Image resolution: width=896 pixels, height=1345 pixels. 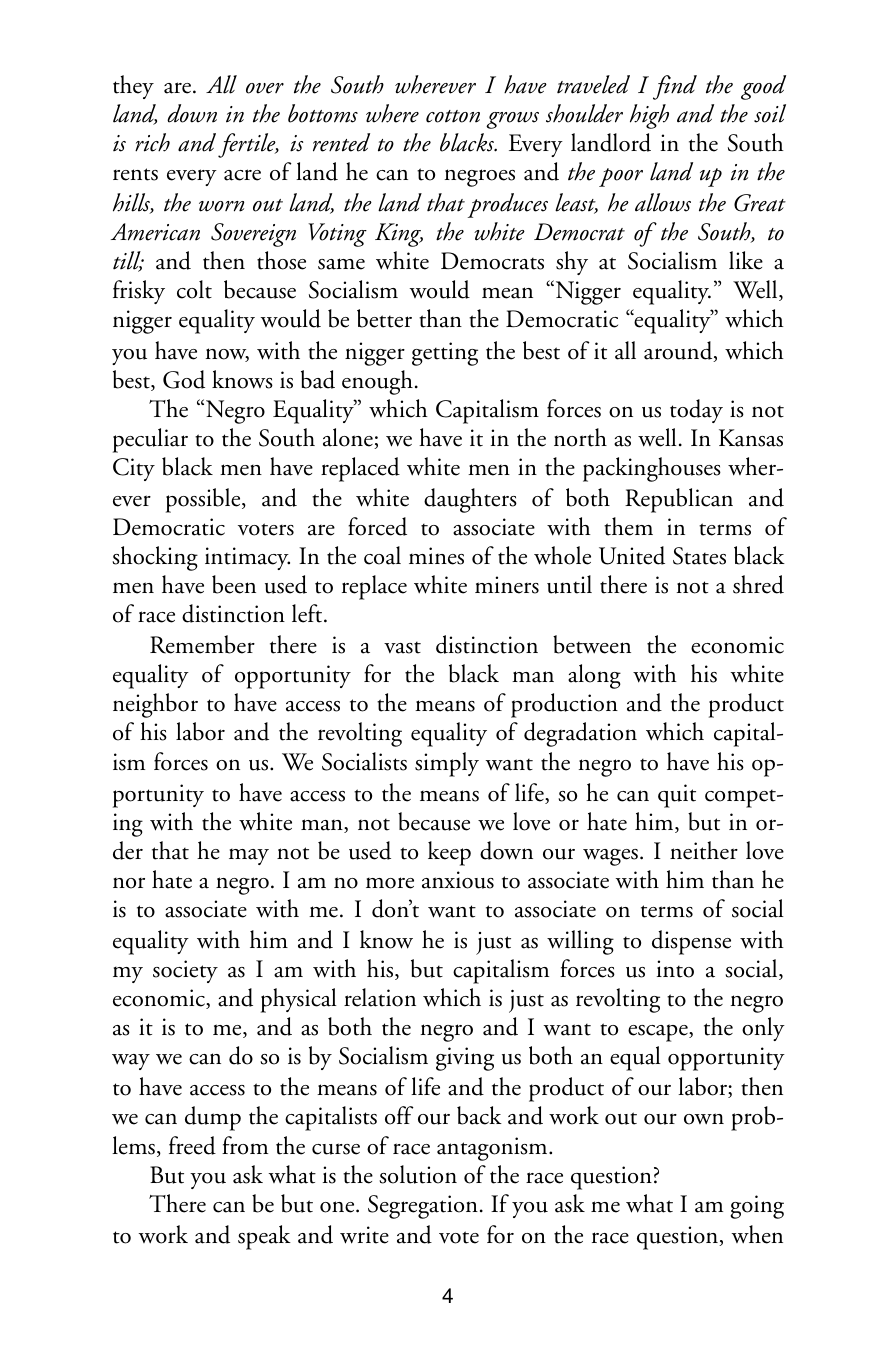 What do you see at coordinates (449, 853) in the screenshot?
I see `keep` at bounding box center [449, 853].
